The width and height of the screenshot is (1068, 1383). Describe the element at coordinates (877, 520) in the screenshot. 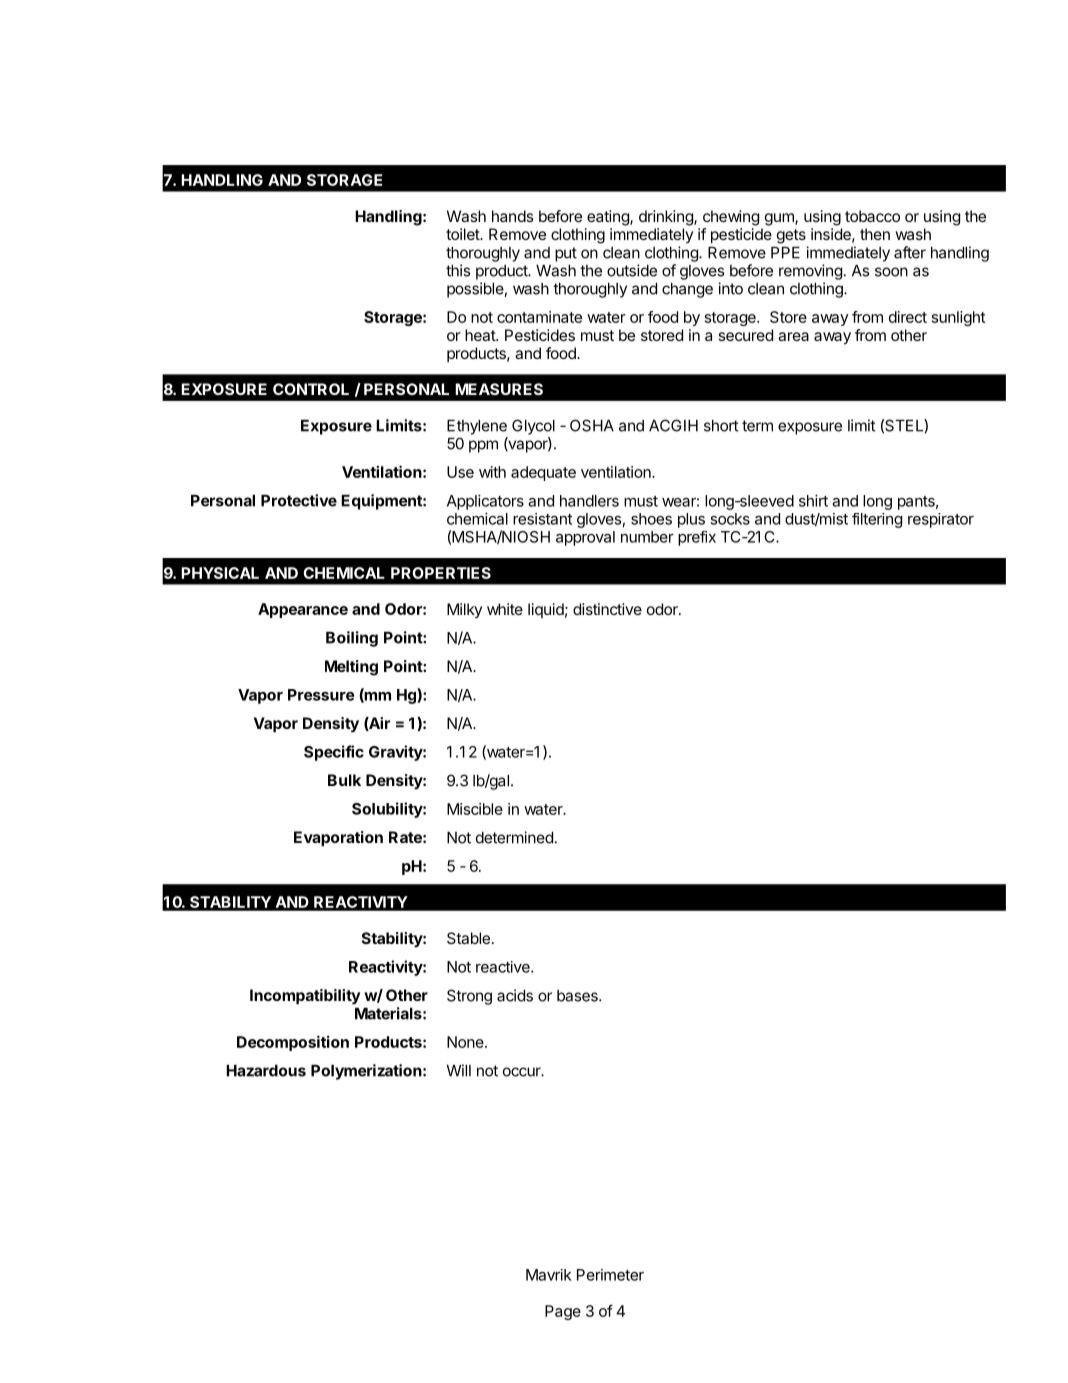

I see `filtering` at that location.
